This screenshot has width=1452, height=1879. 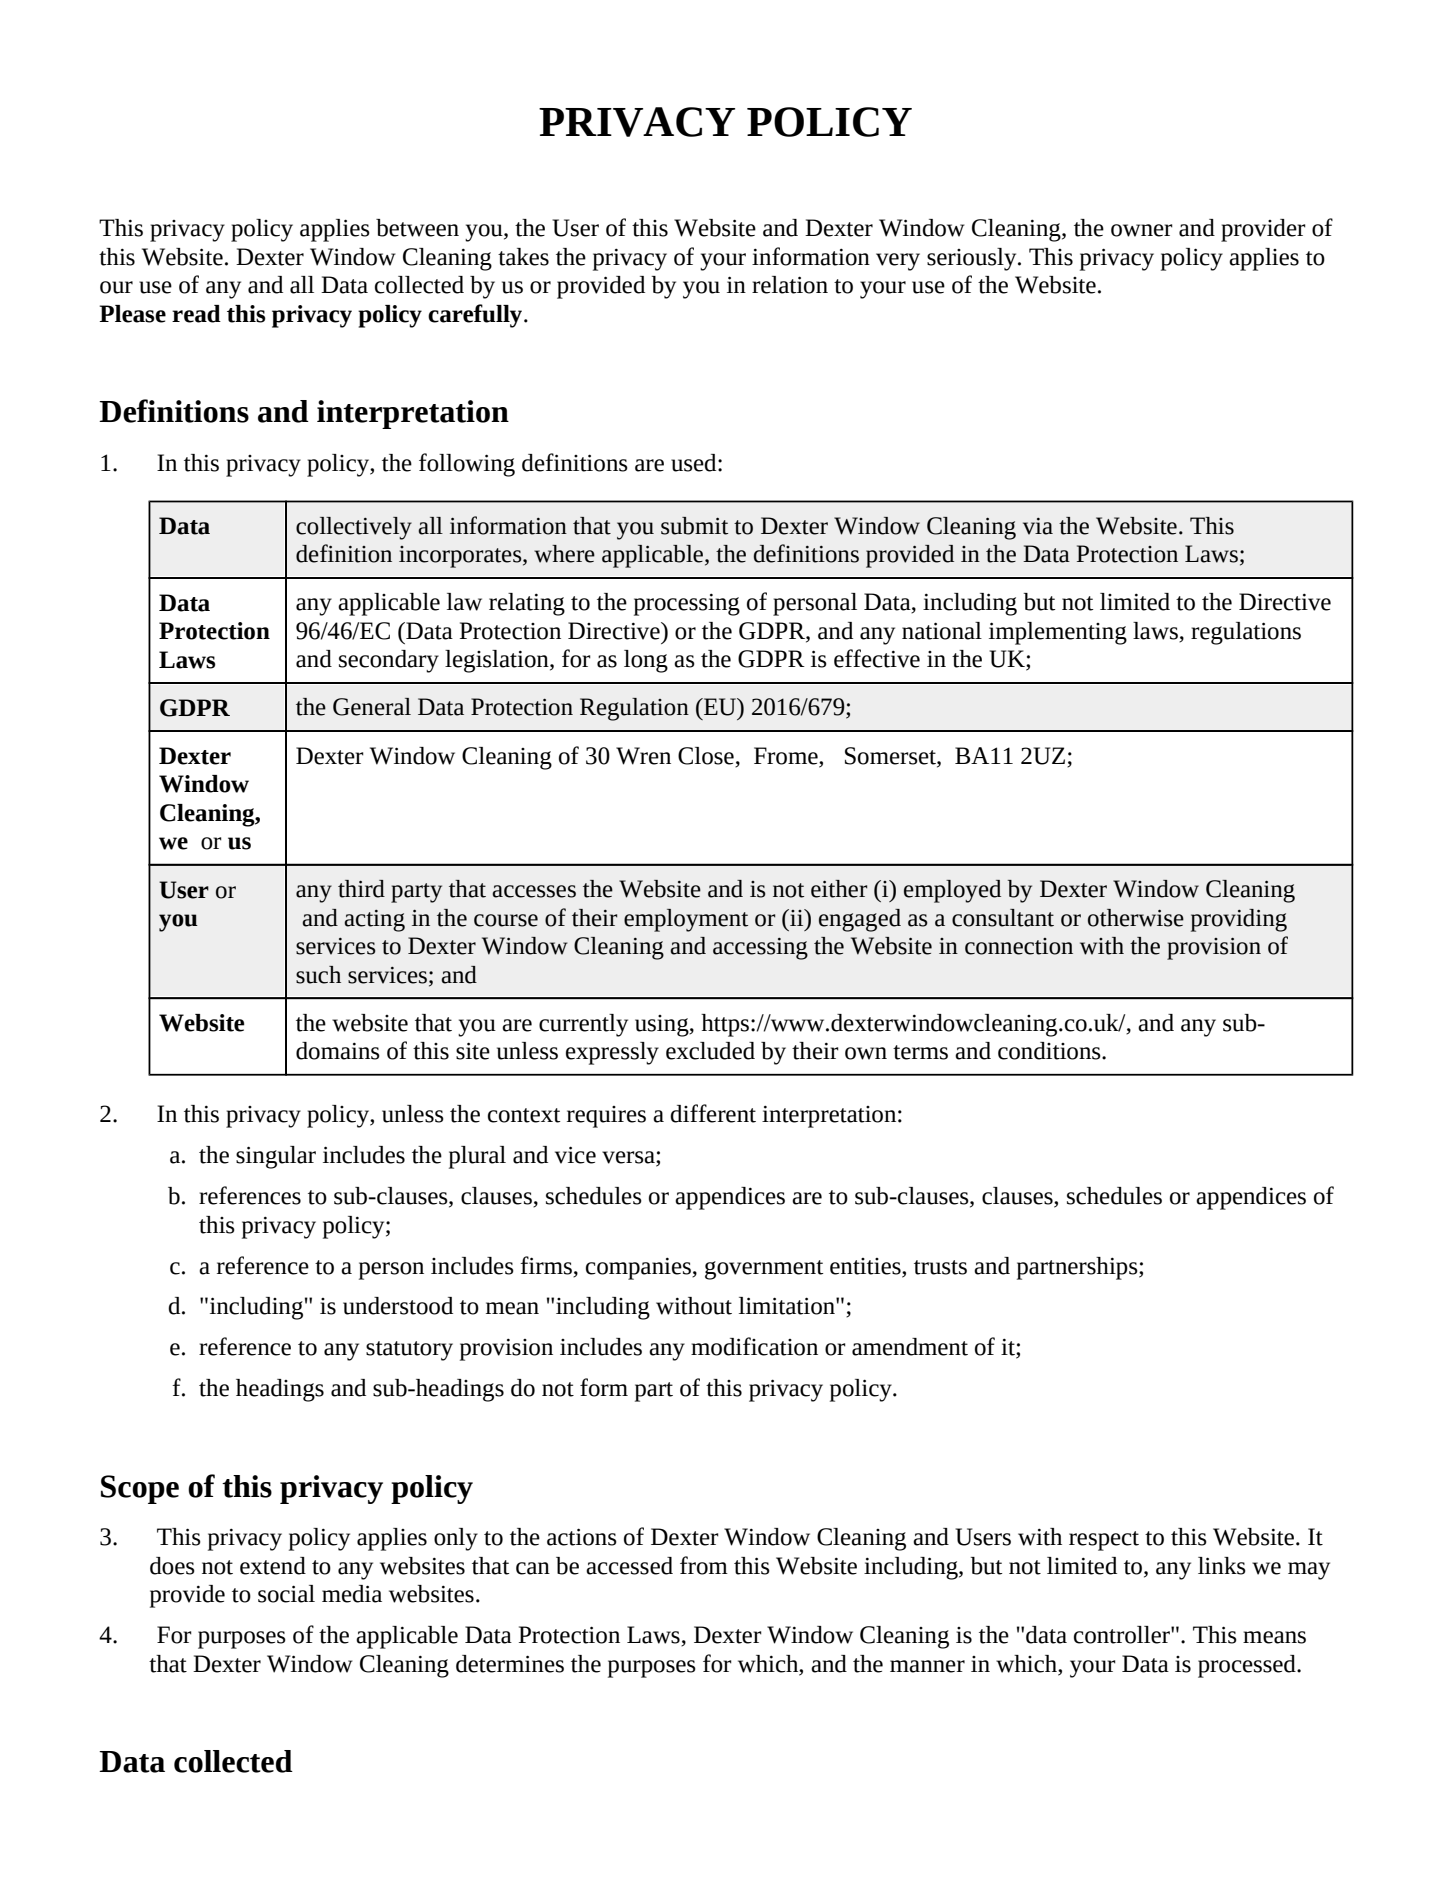 I want to click on General, so click(x=372, y=707).
